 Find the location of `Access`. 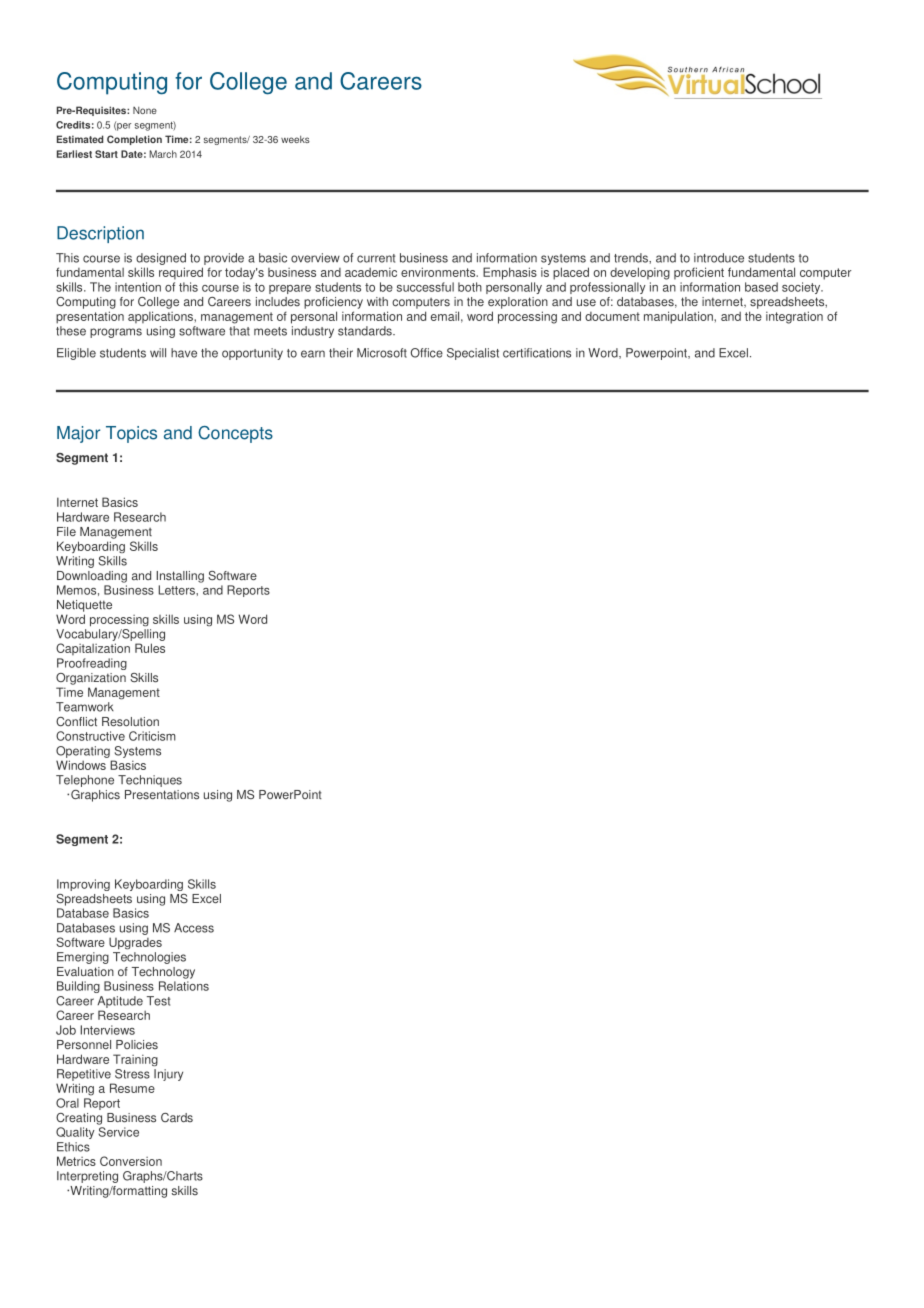

Access is located at coordinates (194, 928).
